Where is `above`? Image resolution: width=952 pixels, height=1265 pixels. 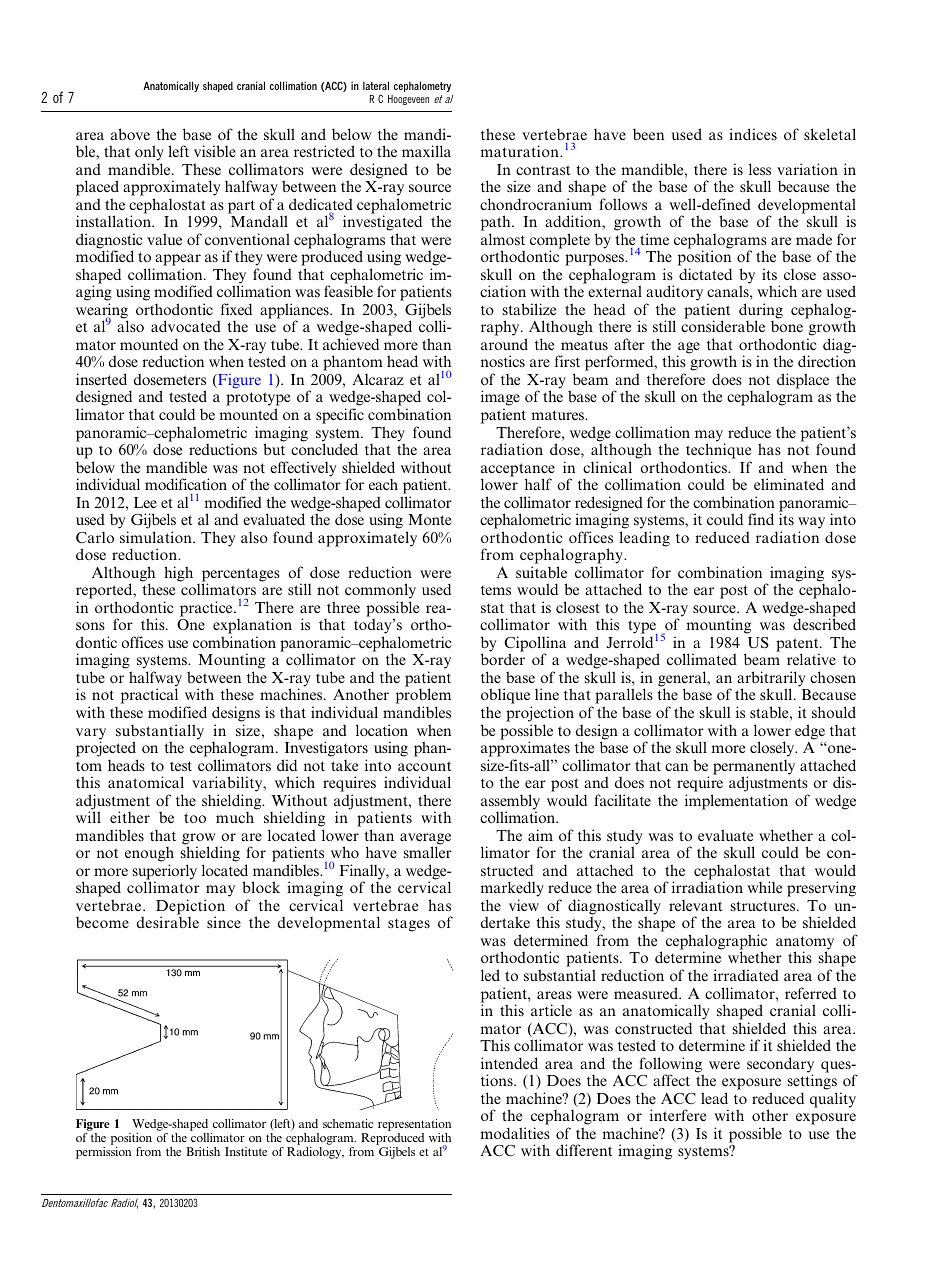 above is located at coordinates (130, 134).
